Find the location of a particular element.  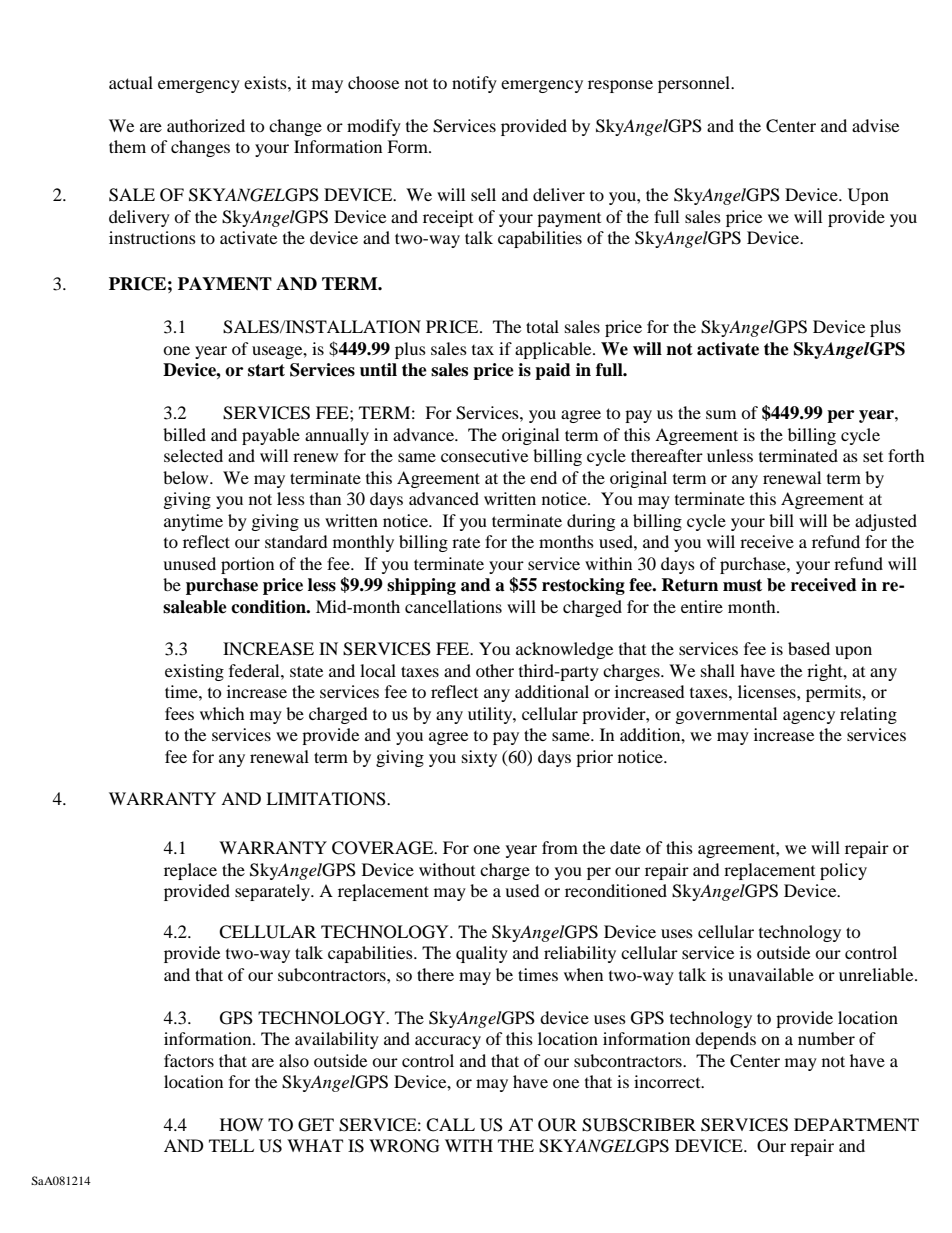

sixty is located at coordinates (479, 758).
